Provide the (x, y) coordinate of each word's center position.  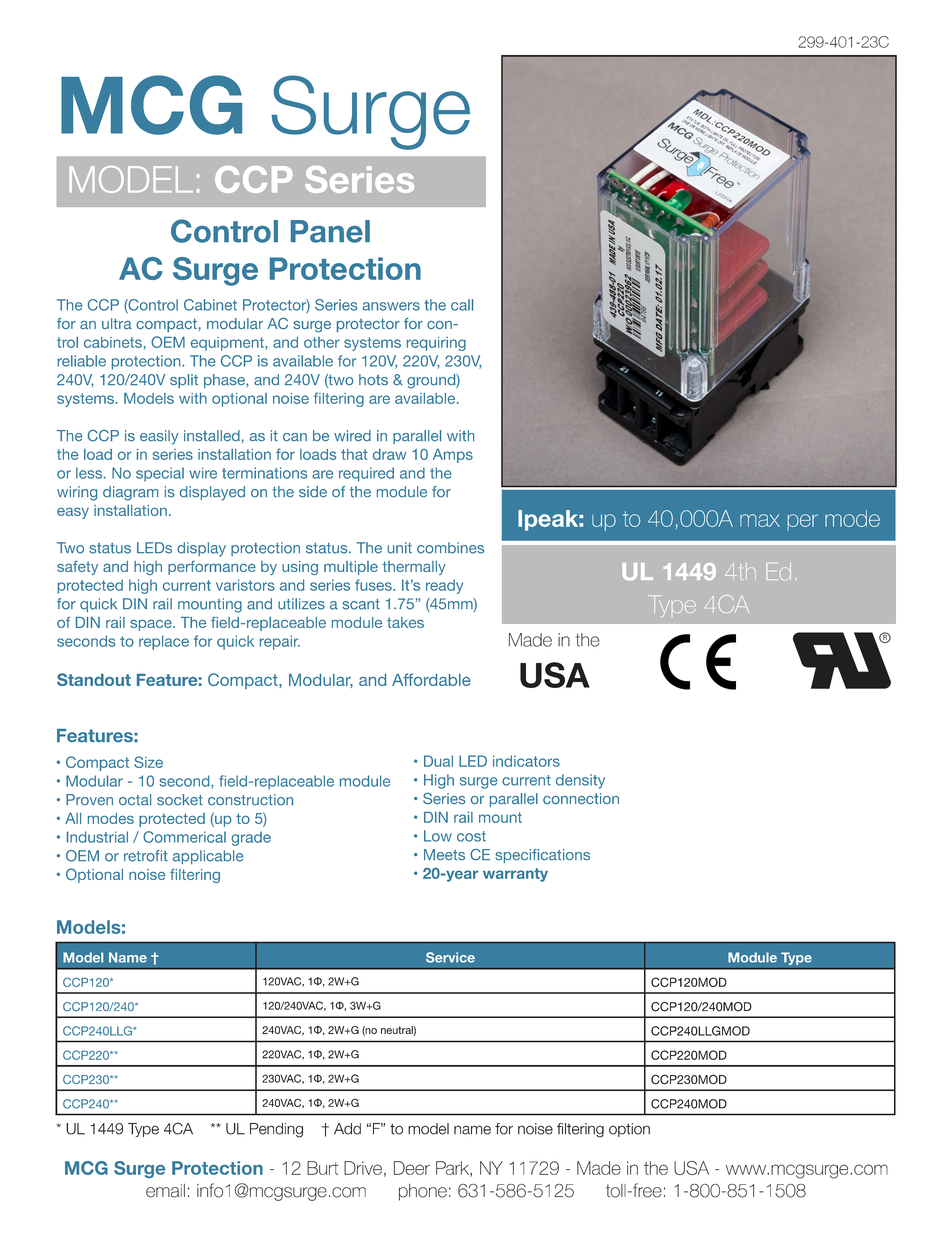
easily (159, 437)
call (462, 305)
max (760, 520)
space (152, 625)
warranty (515, 875)
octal (135, 799)
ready (444, 586)
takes (405, 622)
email (165, 1191)
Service (450, 957)
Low (438, 836)
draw (390, 454)
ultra (117, 323)
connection (581, 798)
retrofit (146, 856)
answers (391, 306)
